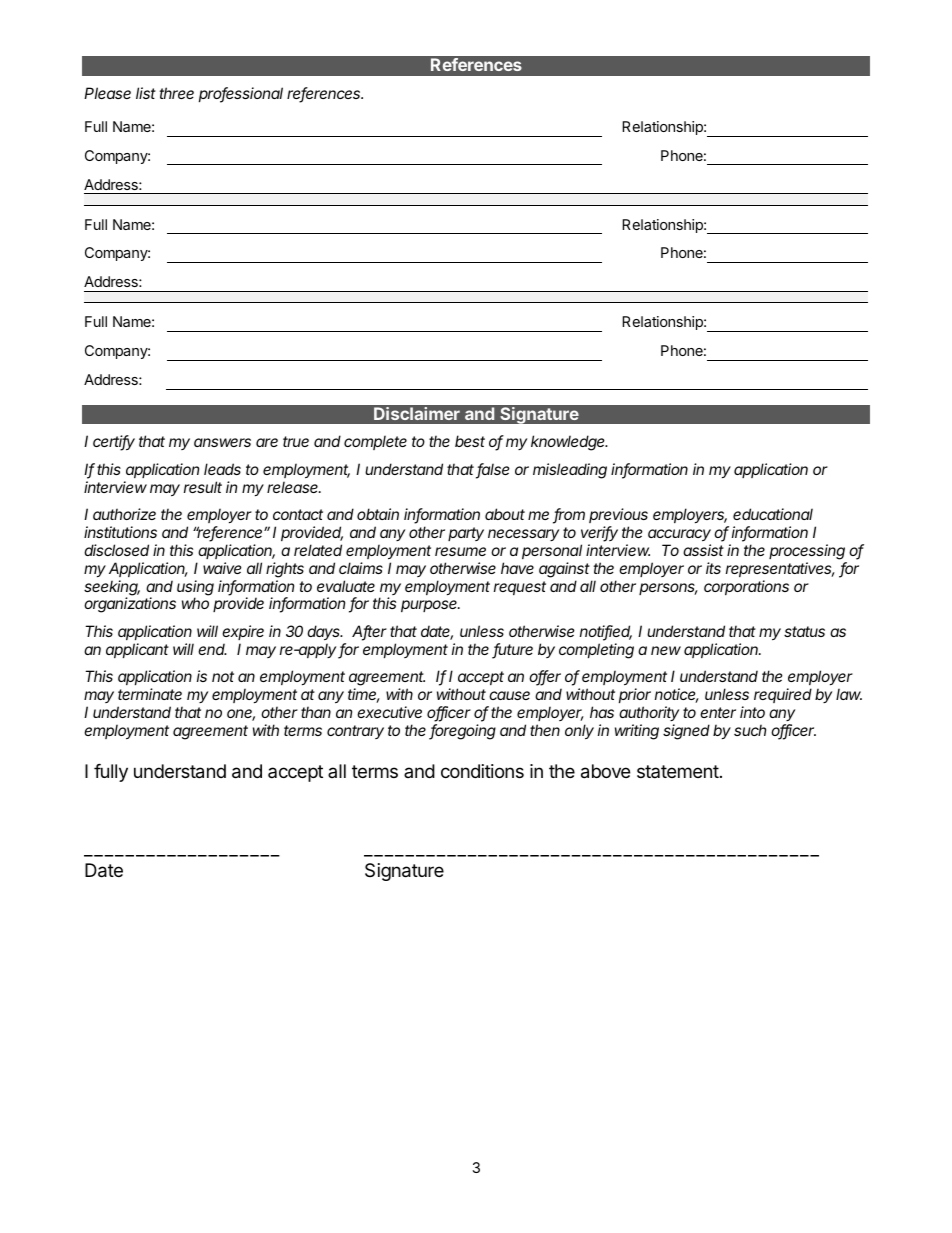  I want to click on answers, so click(222, 442).
